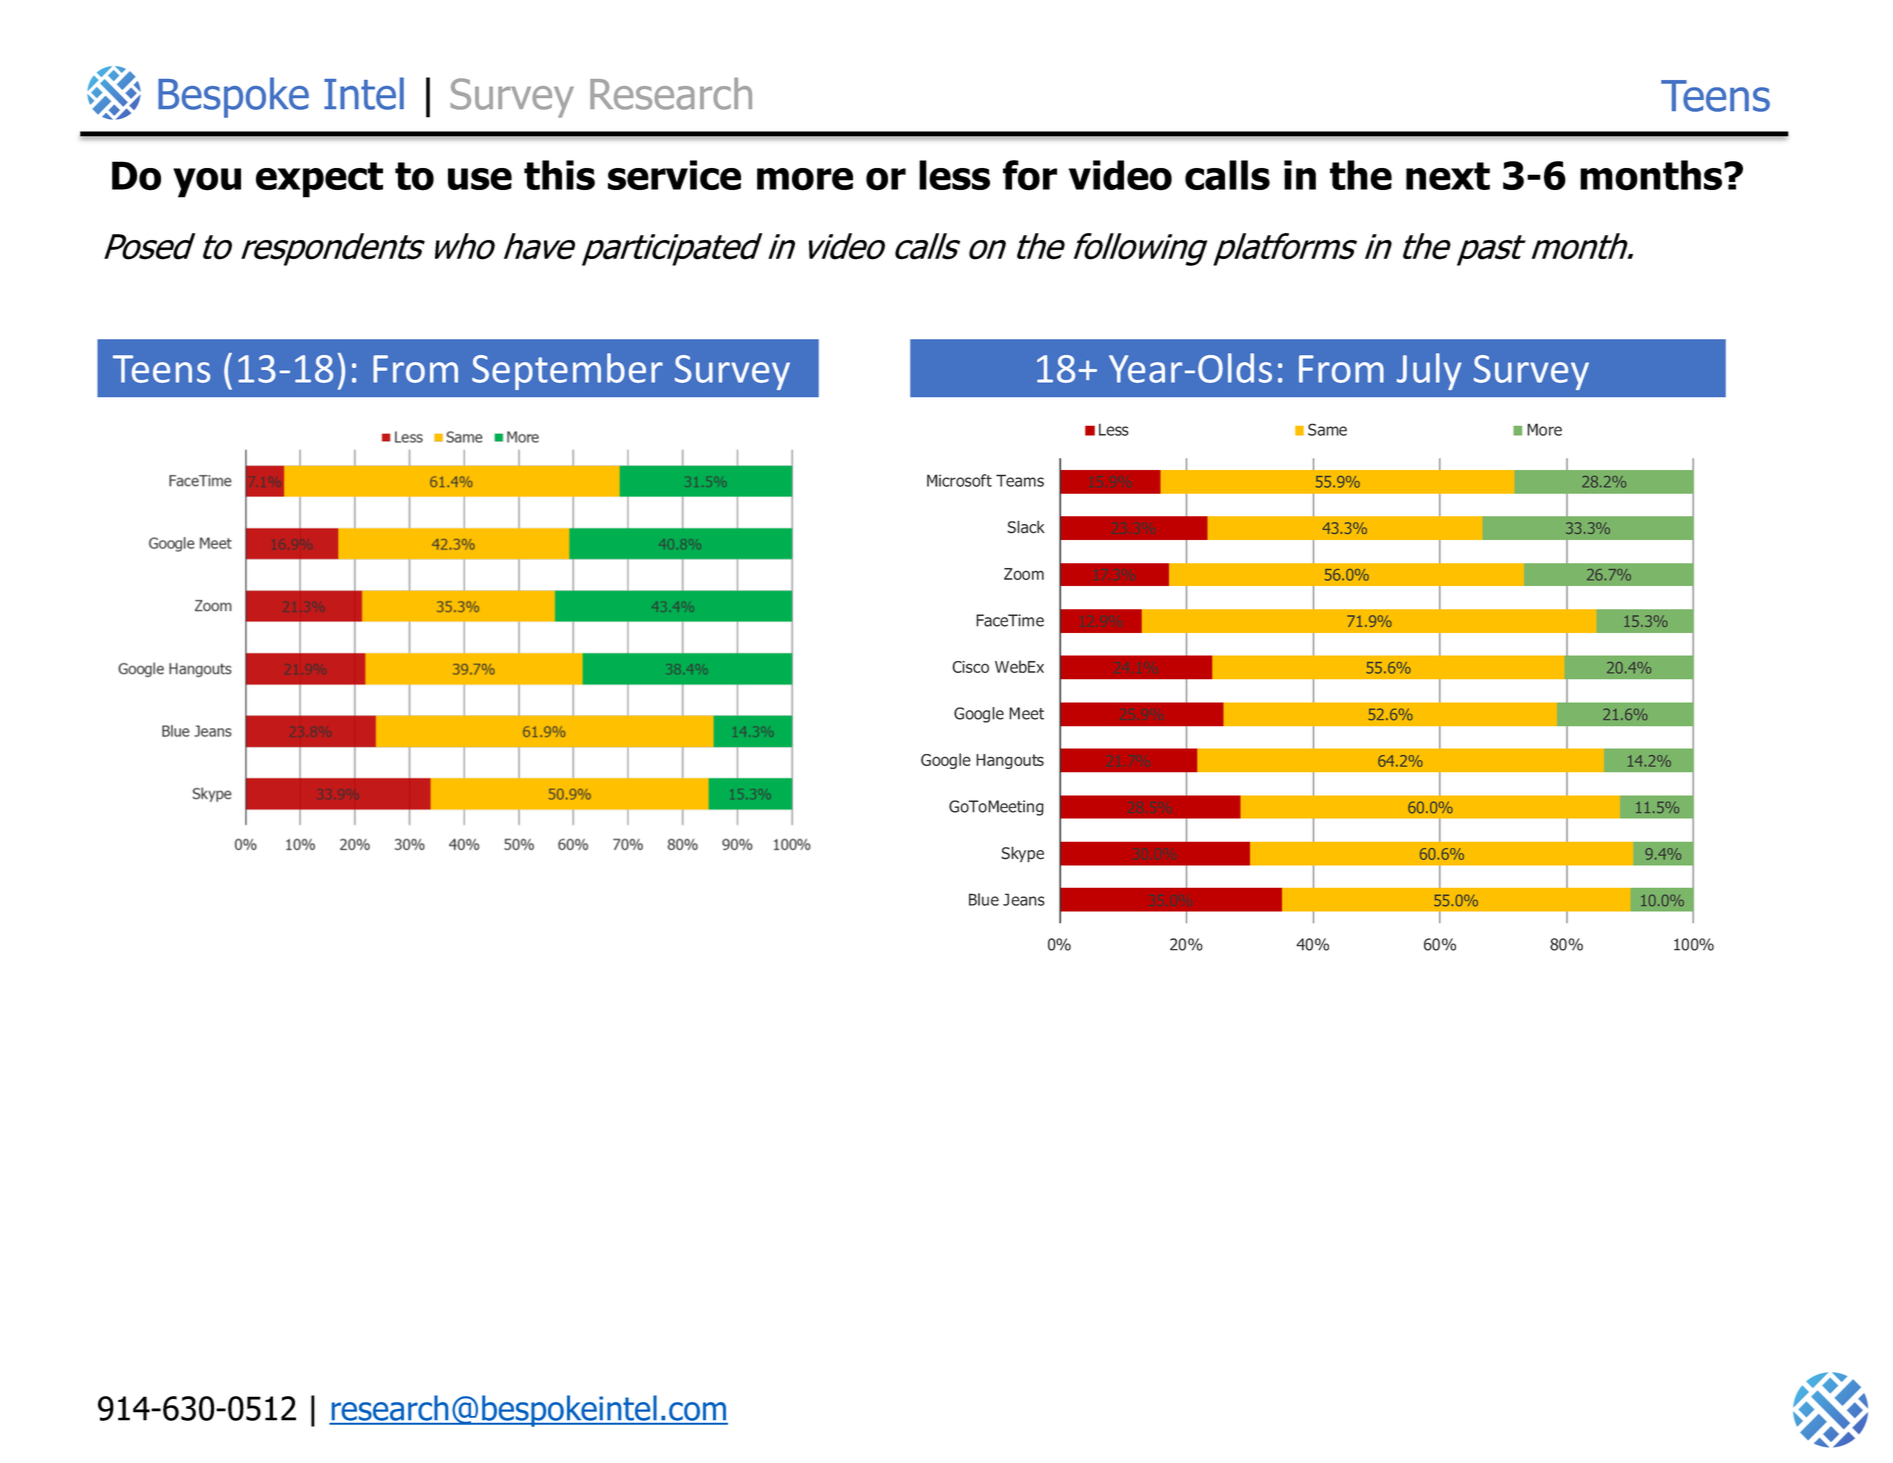  Describe the element at coordinates (1026, 527) in the image. I see `Slack` at that location.
